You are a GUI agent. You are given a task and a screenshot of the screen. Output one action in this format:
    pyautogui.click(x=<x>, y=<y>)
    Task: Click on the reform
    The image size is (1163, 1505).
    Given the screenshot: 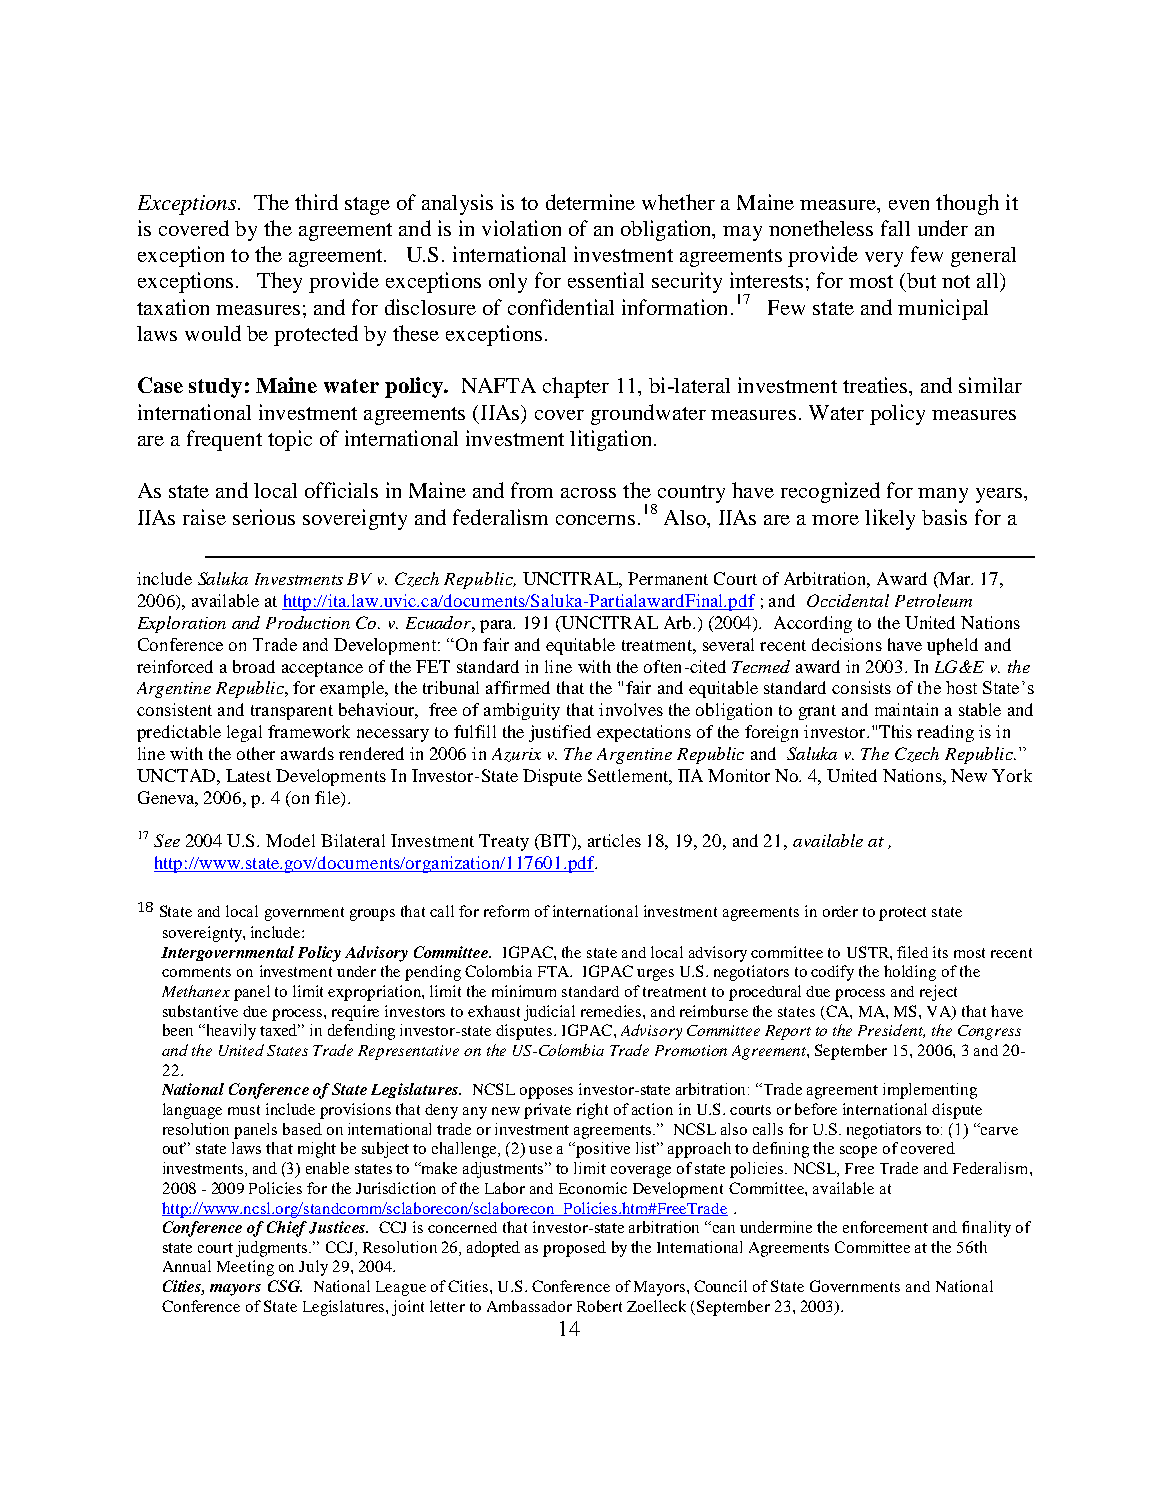 What is the action you would take?
    pyautogui.click(x=506, y=911)
